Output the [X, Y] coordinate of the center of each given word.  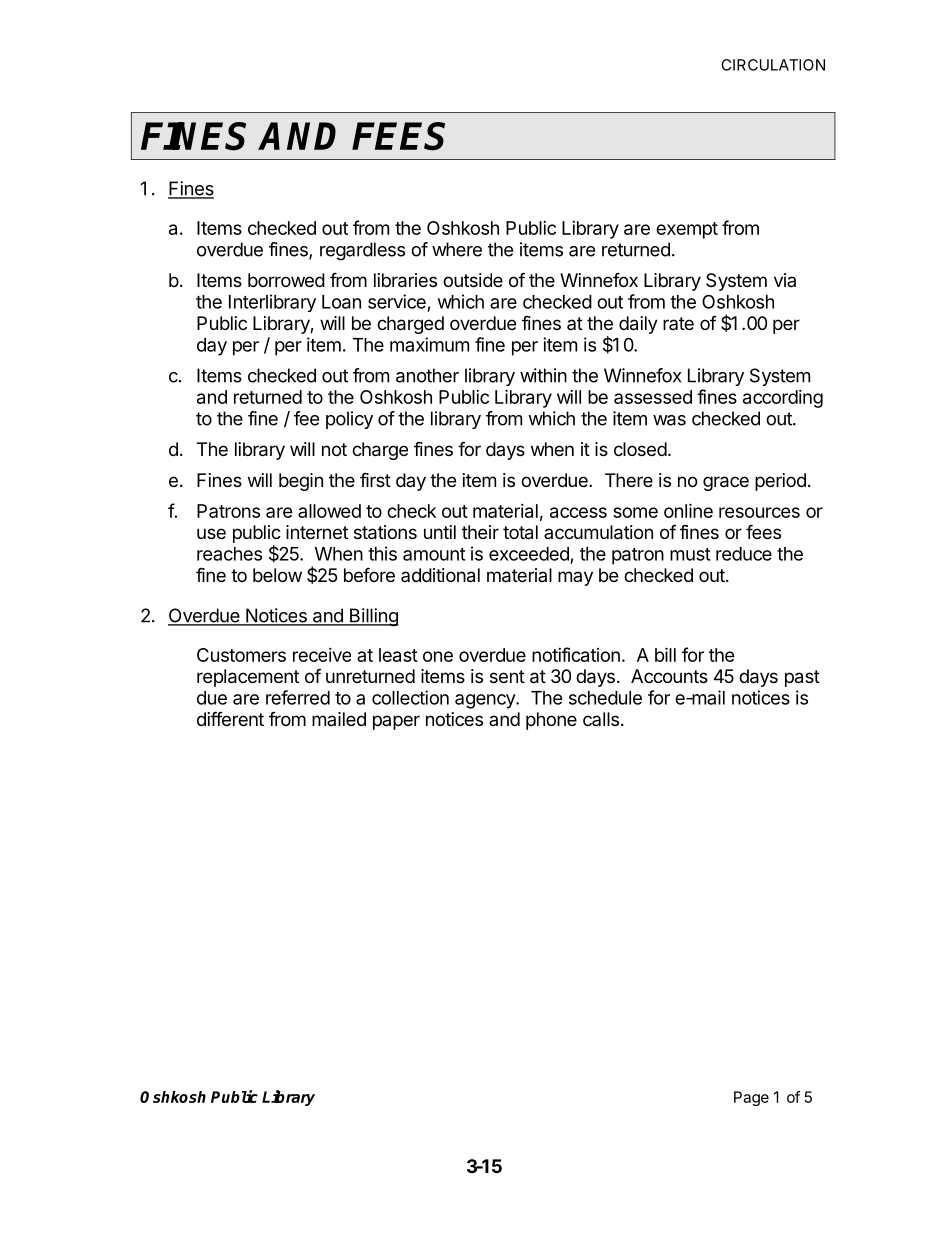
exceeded [529, 554]
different [230, 718]
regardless [362, 251]
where [457, 249]
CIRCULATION [773, 65]
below [277, 575]
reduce [744, 554]
